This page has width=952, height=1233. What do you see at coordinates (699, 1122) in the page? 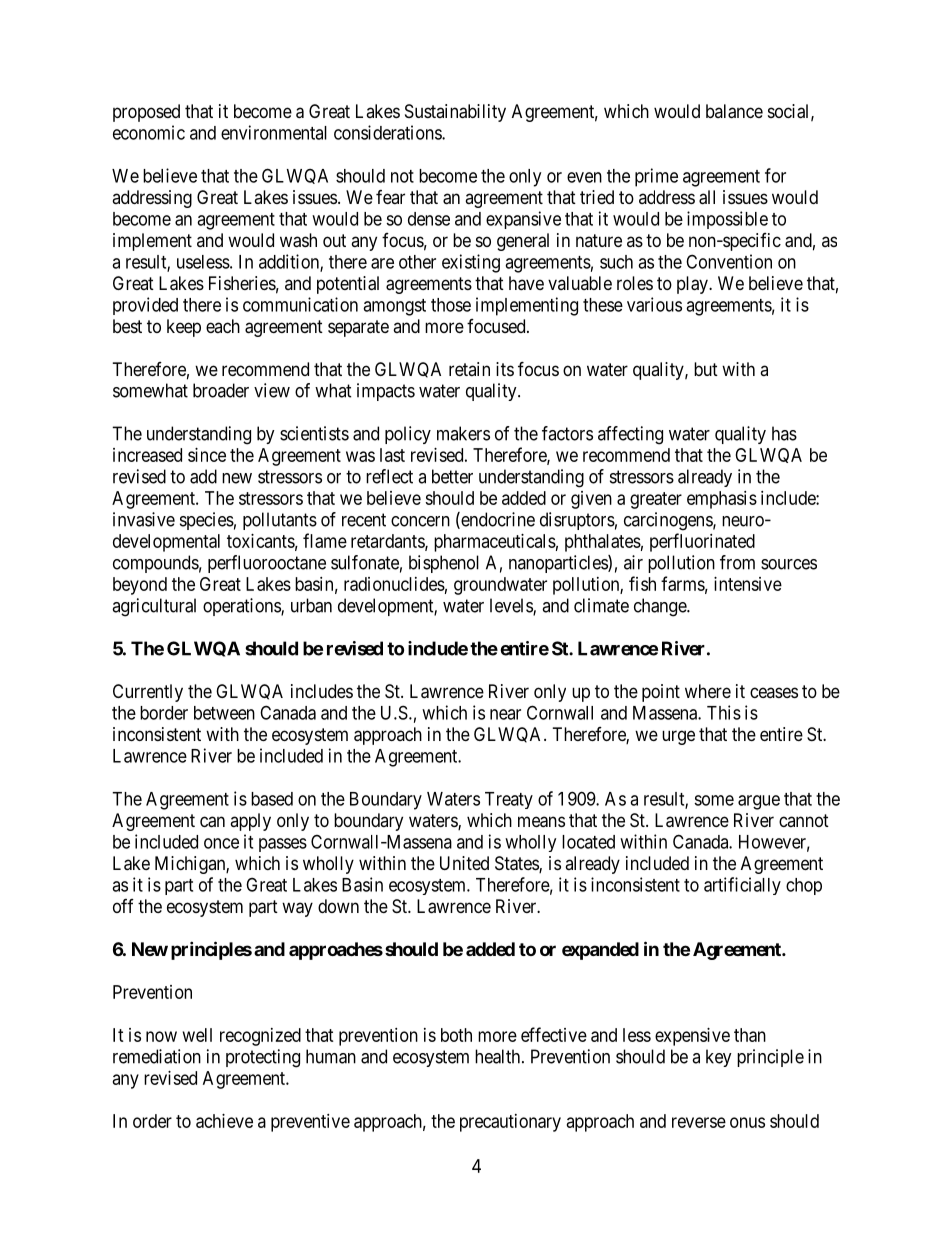
I see `reverse` at bounding box center [699, 1122].
